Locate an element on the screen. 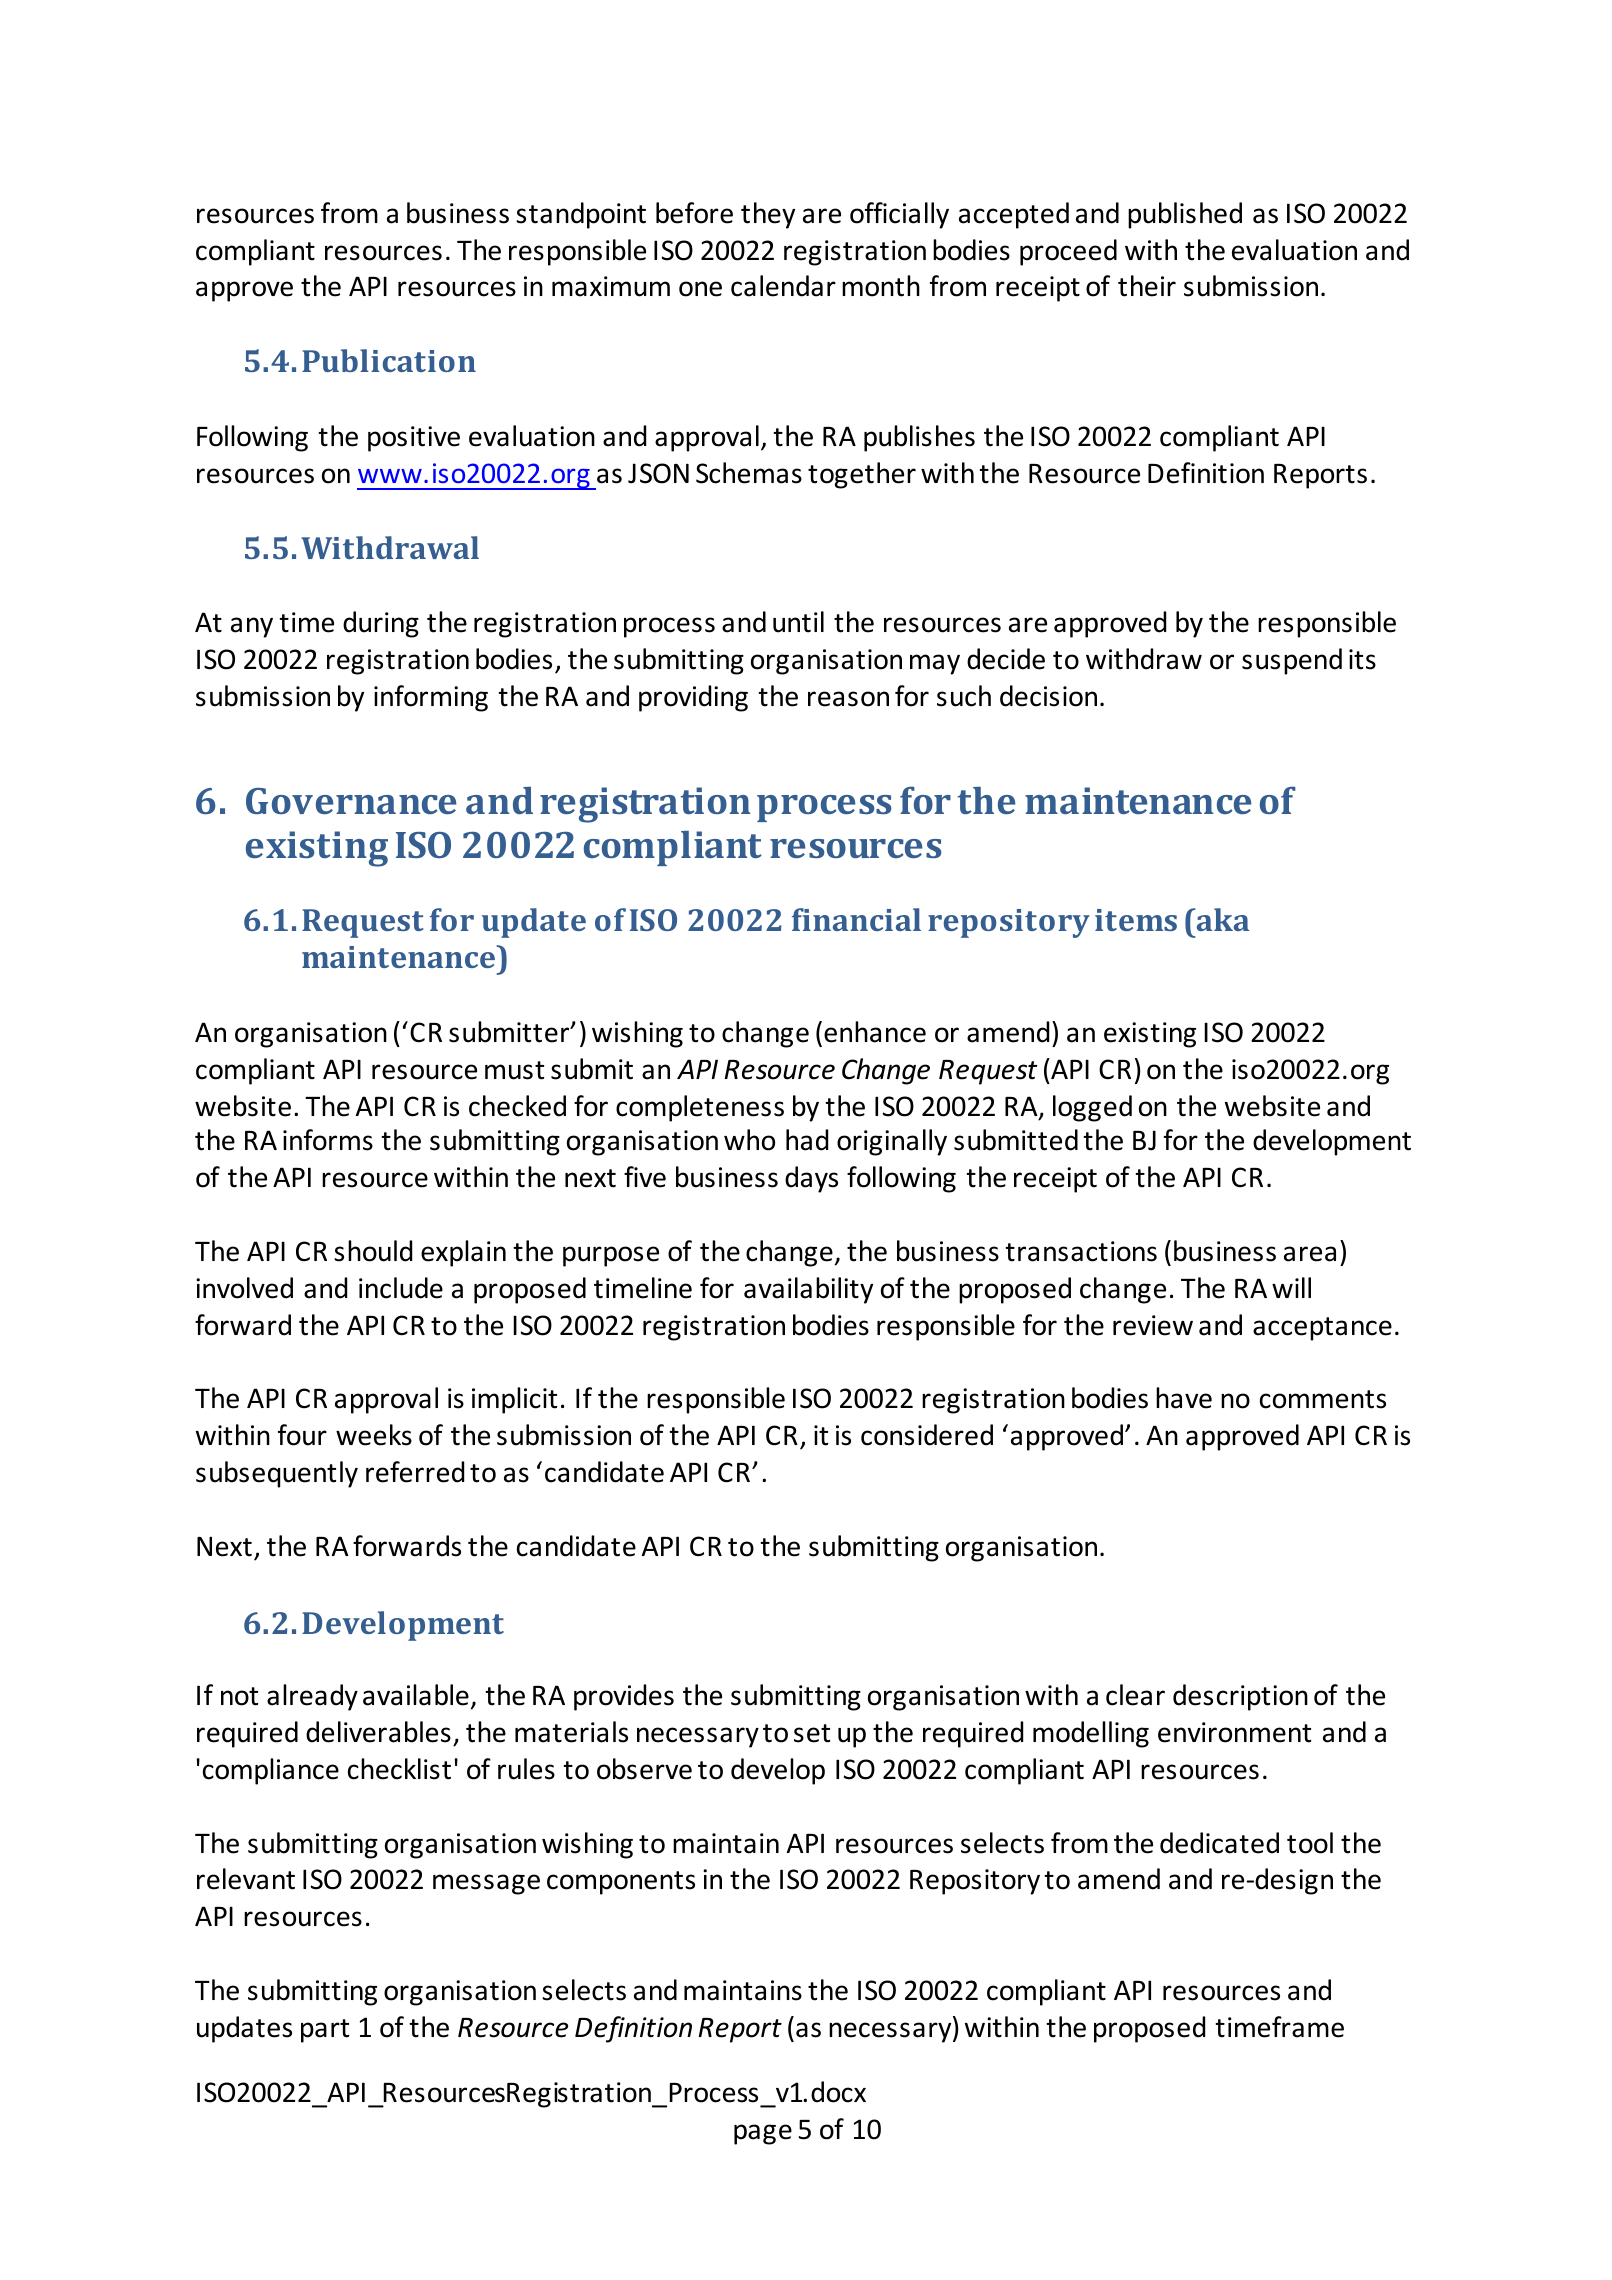  they is located at coordinates (768, 215).
